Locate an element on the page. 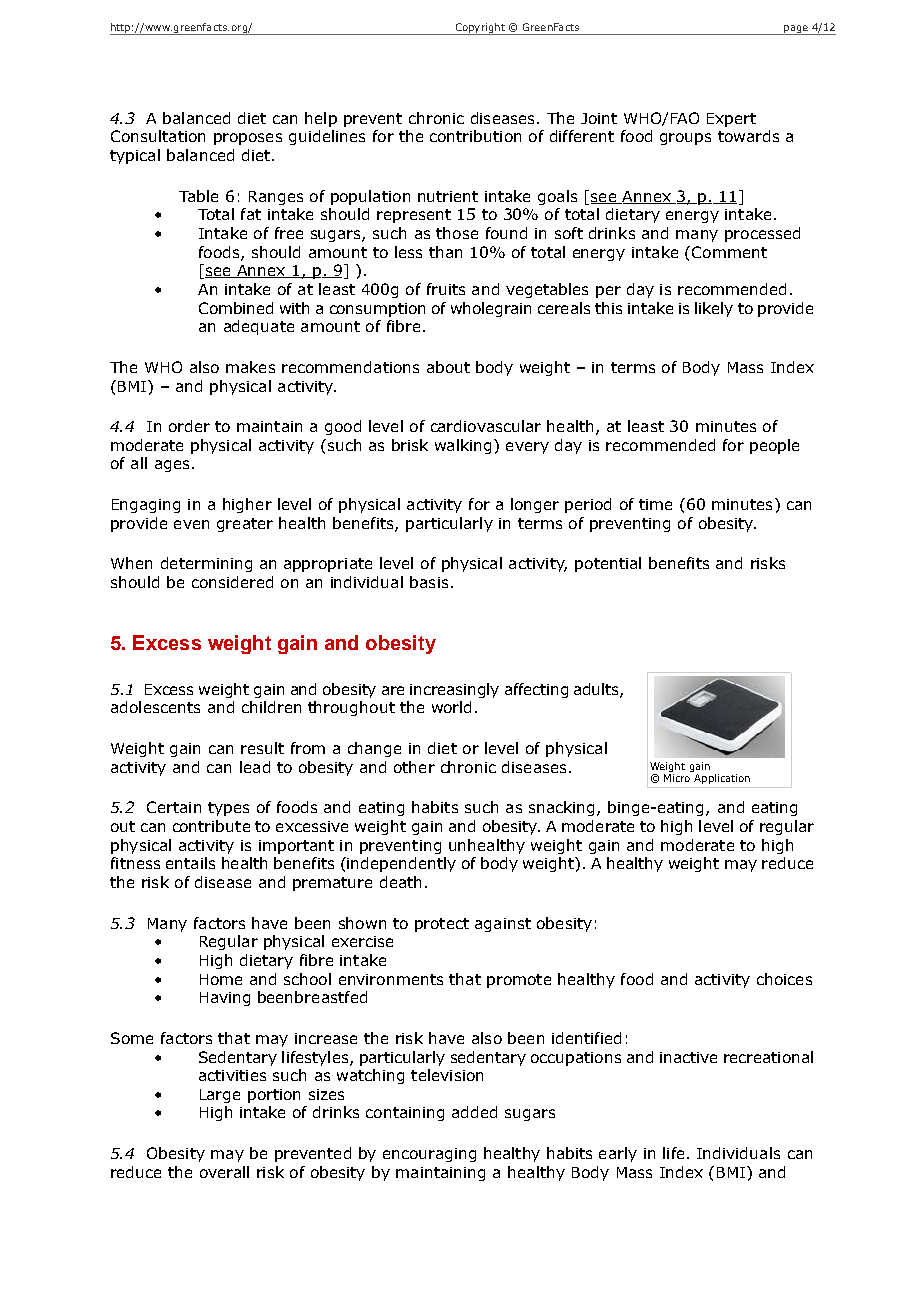 This document has height=1308, width=924. inactive is located at coordinates (688, 1057).
